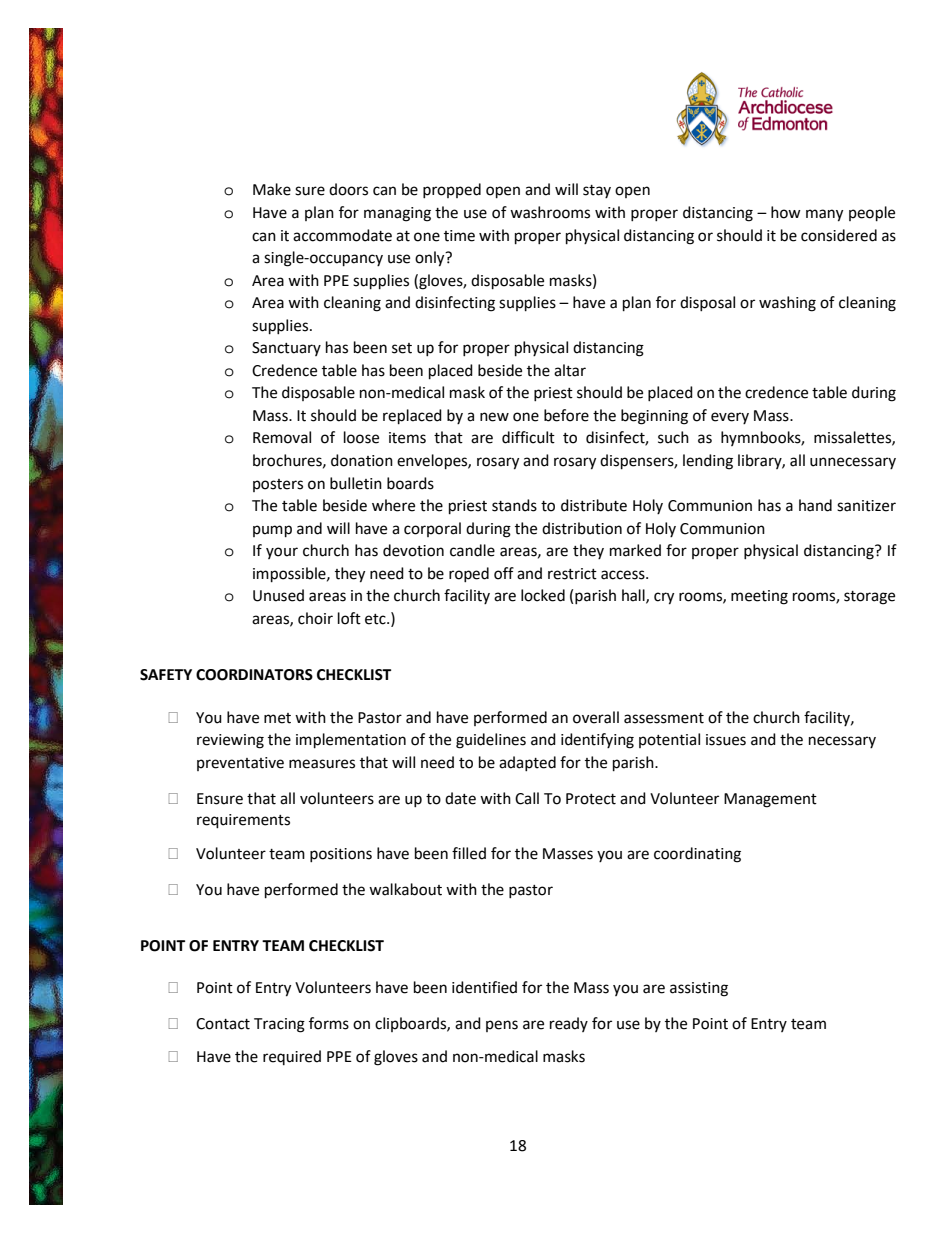 The height and width of the screenshot is (1233, 952). Describe the element at coordinates (569, 1024) in the screenshot. I see `ready` at that location.
